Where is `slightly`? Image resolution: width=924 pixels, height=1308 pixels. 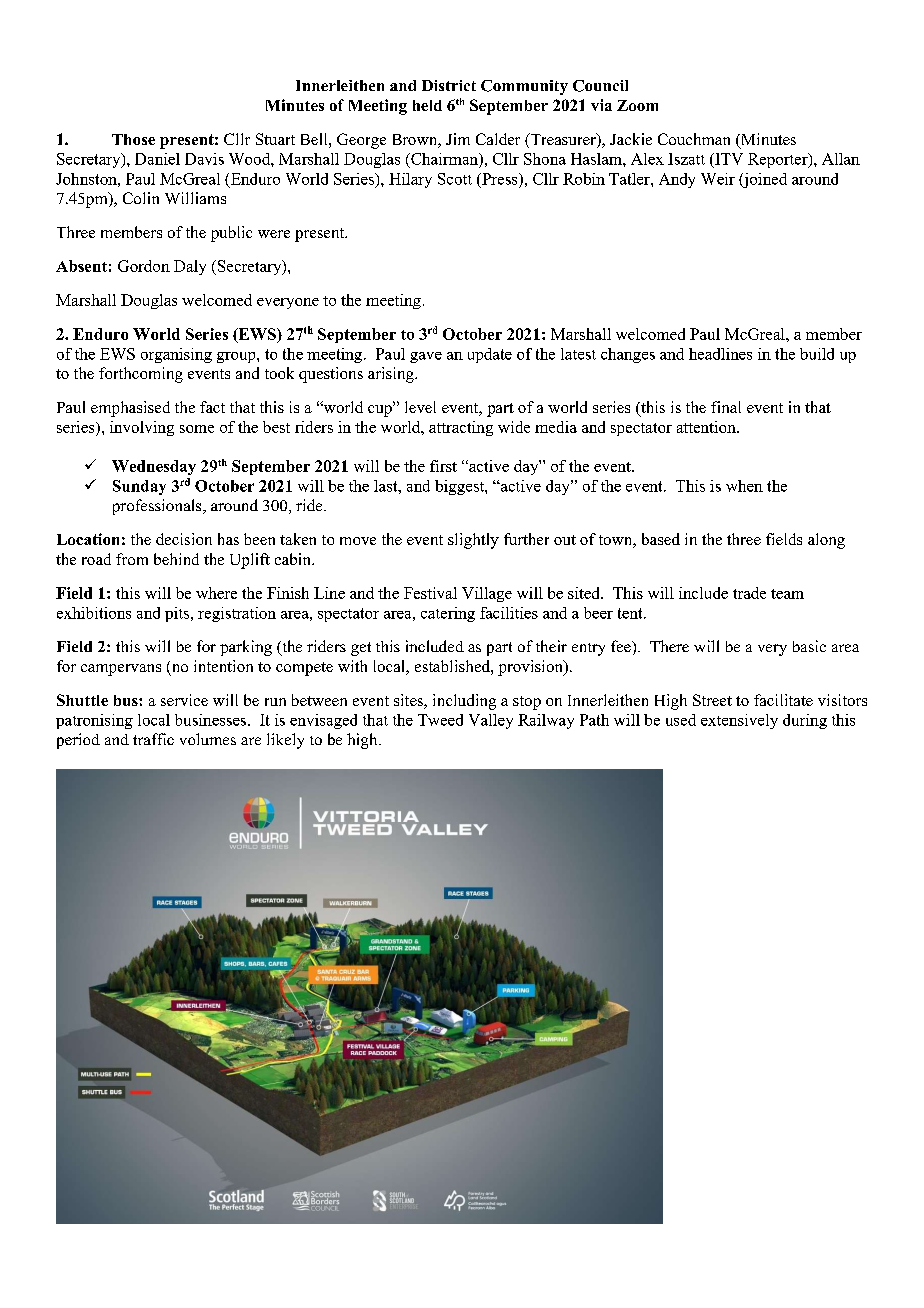 slightly is located at coordinates (473, 541).
